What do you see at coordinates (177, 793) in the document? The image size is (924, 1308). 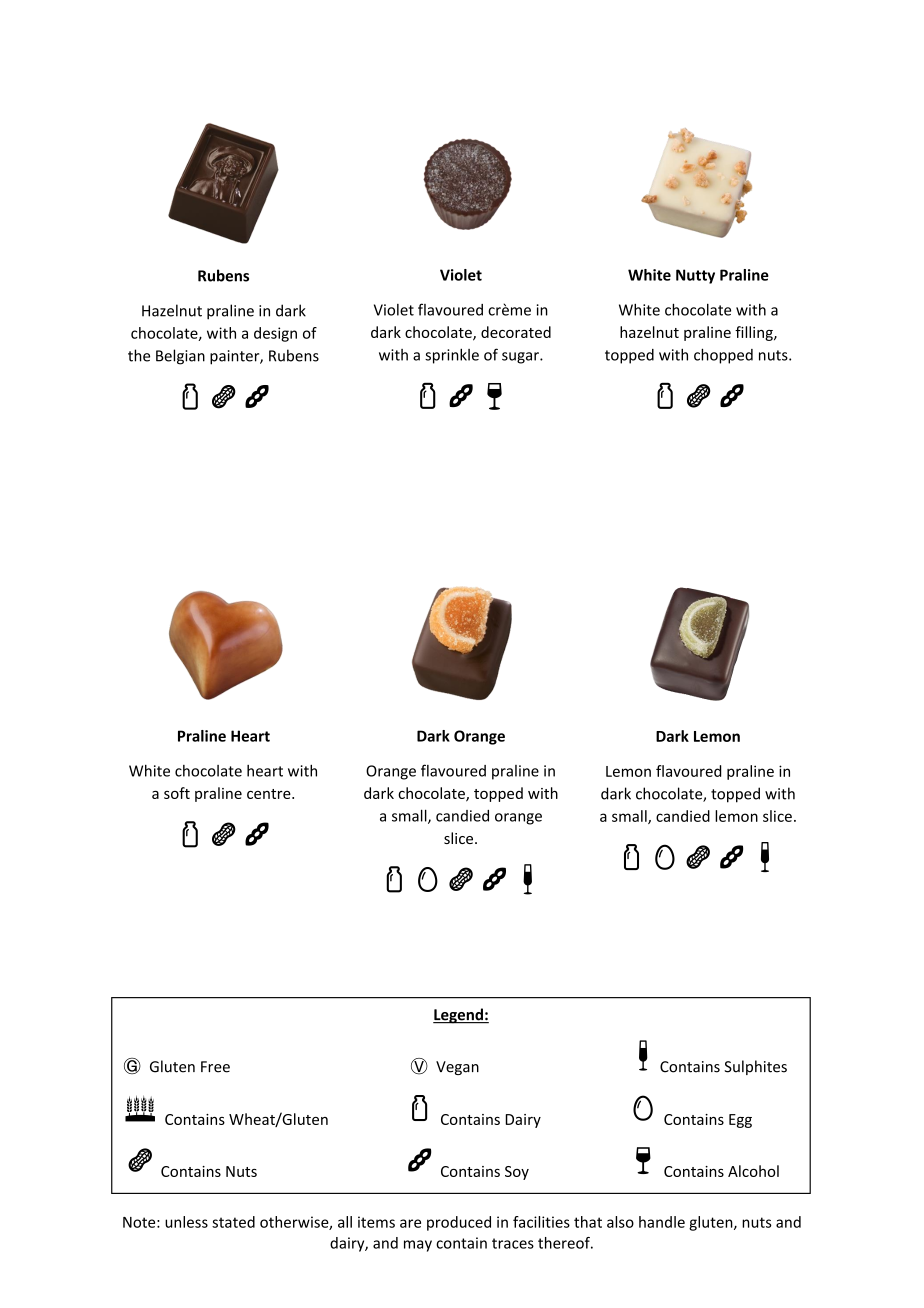 I see `soft` at bounding box center [177, 793].
